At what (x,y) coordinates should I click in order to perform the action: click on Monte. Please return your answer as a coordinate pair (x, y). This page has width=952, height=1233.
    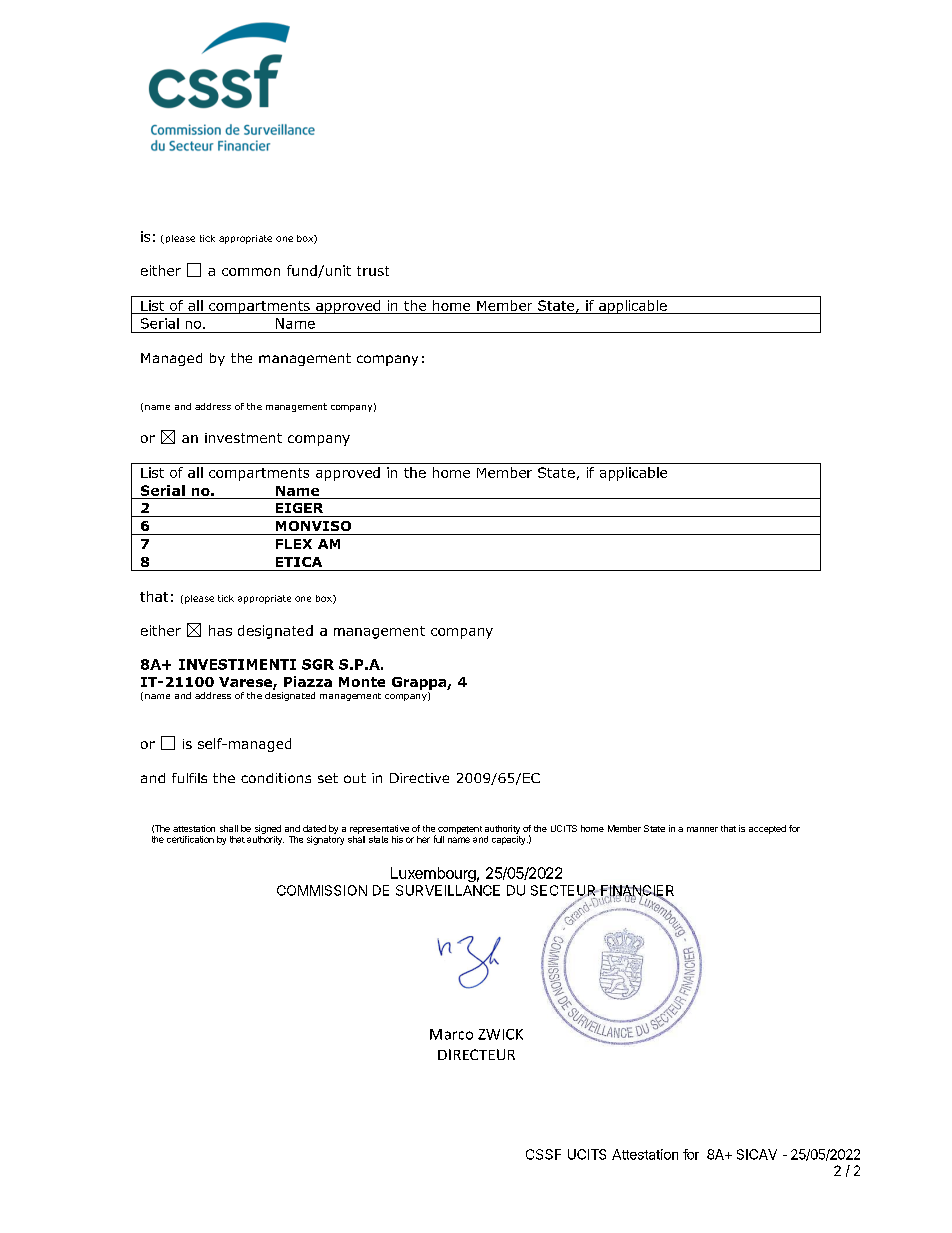
    Looking at the image, I should click on (362, 682).
